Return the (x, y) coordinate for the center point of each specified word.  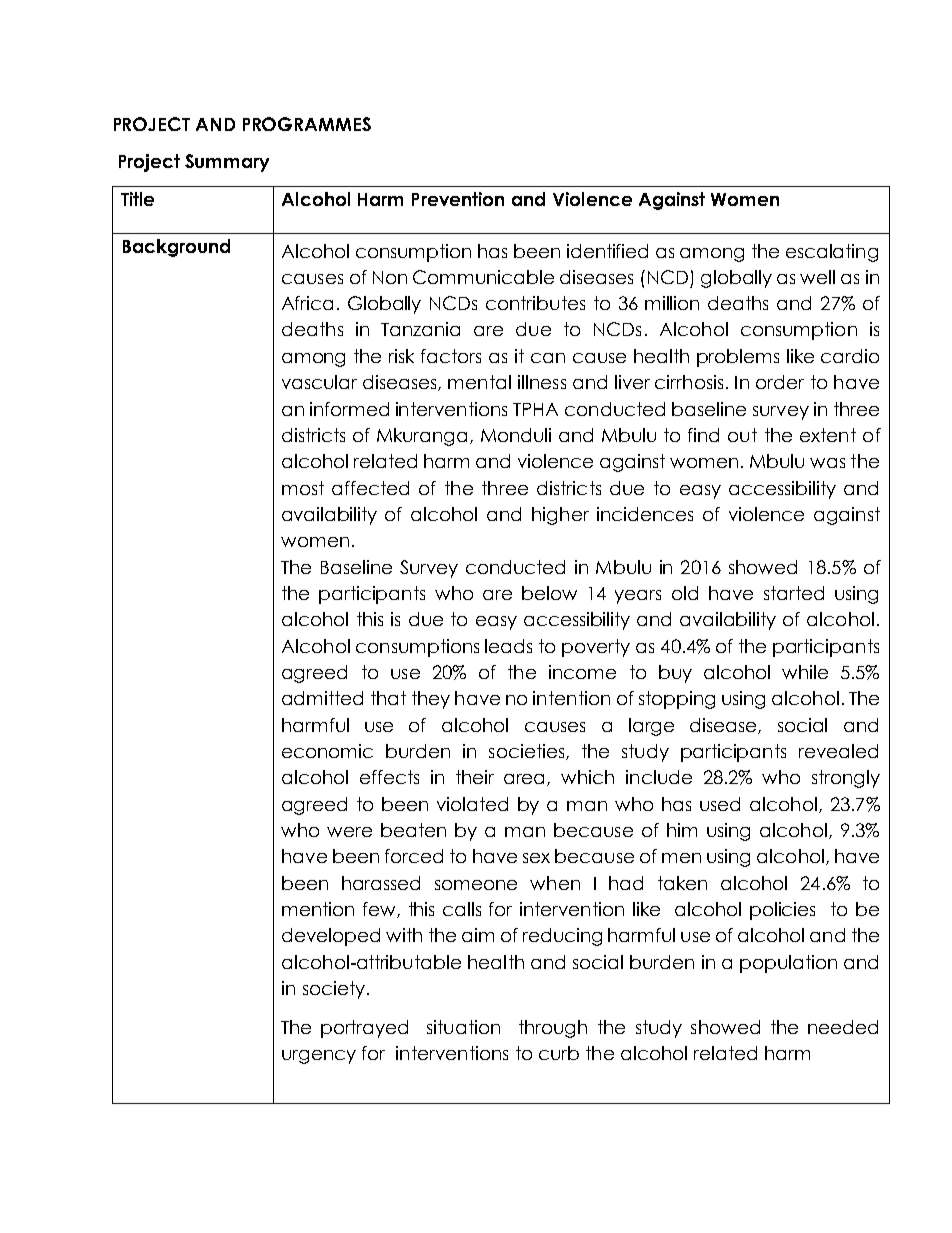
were (349, 832)
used (720, 804)
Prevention (458, 199)
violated (472, 804)
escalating (832, 253)
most (303, 488)
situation (463, 1027)
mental (479, 382)
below (549, 593)
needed (843, 1027)
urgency (319, 1057)
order (780, 382)
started (794, 593)
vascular (319, 382)
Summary (227, 163)
